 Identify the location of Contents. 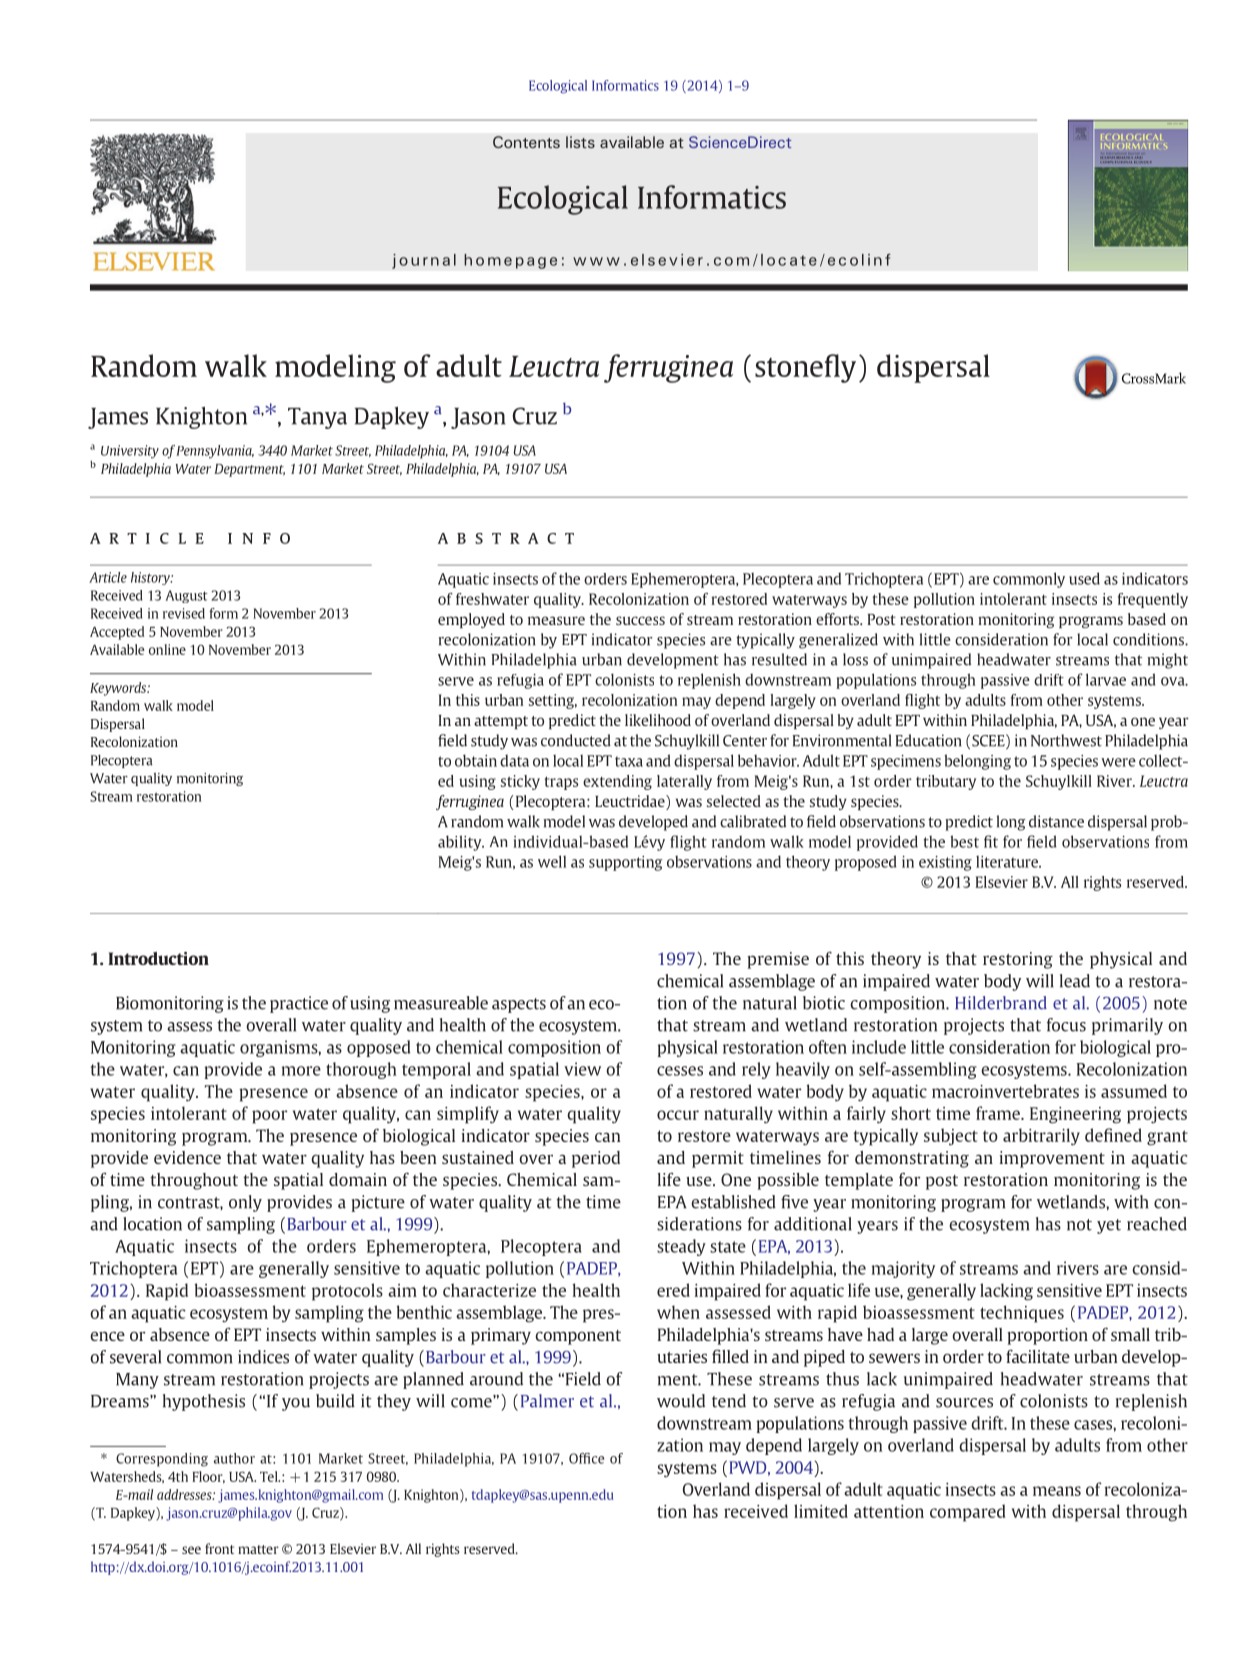
(526, 142).
